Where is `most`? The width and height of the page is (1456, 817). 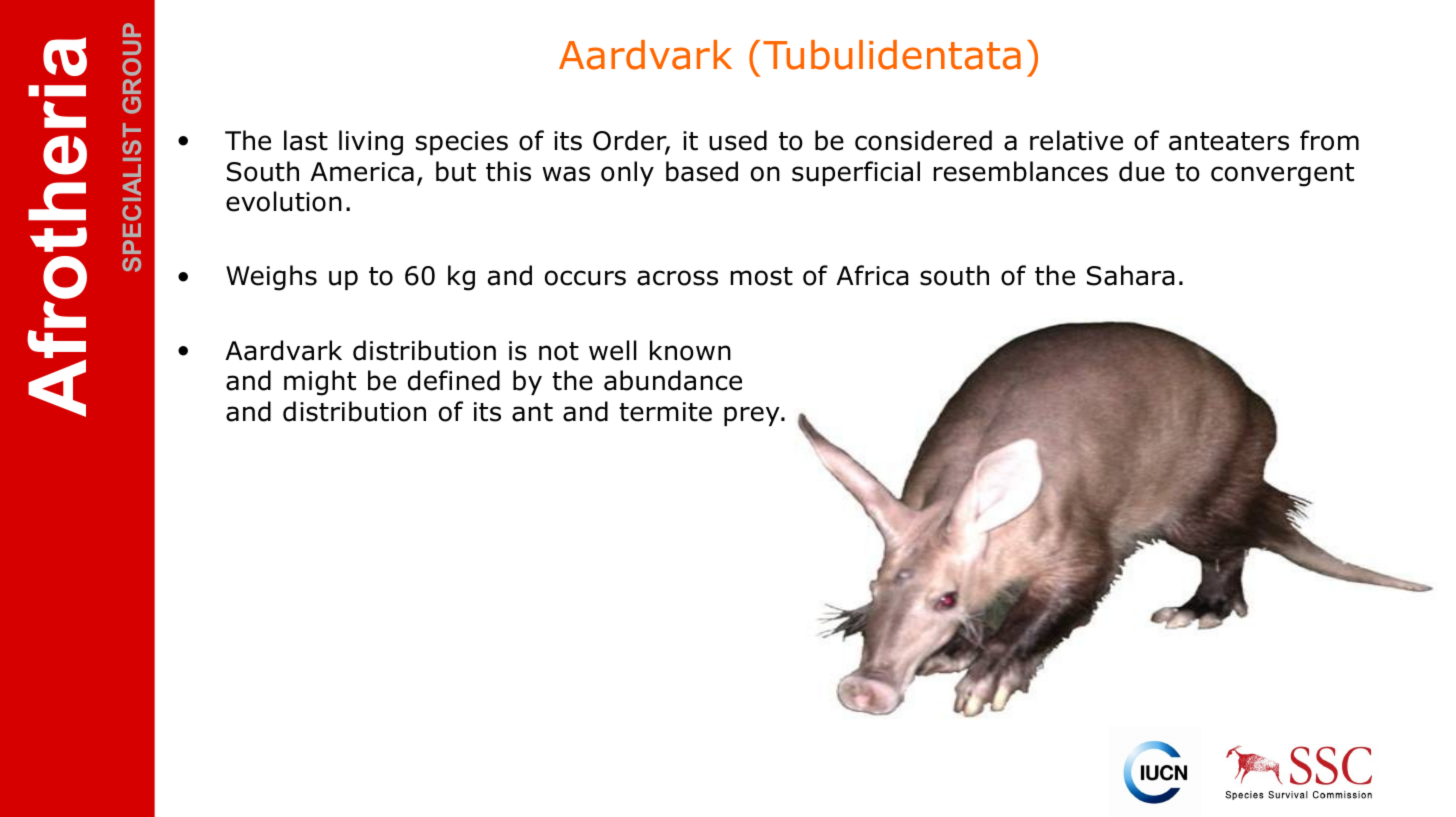
most is located at coordinates (762, 276).
